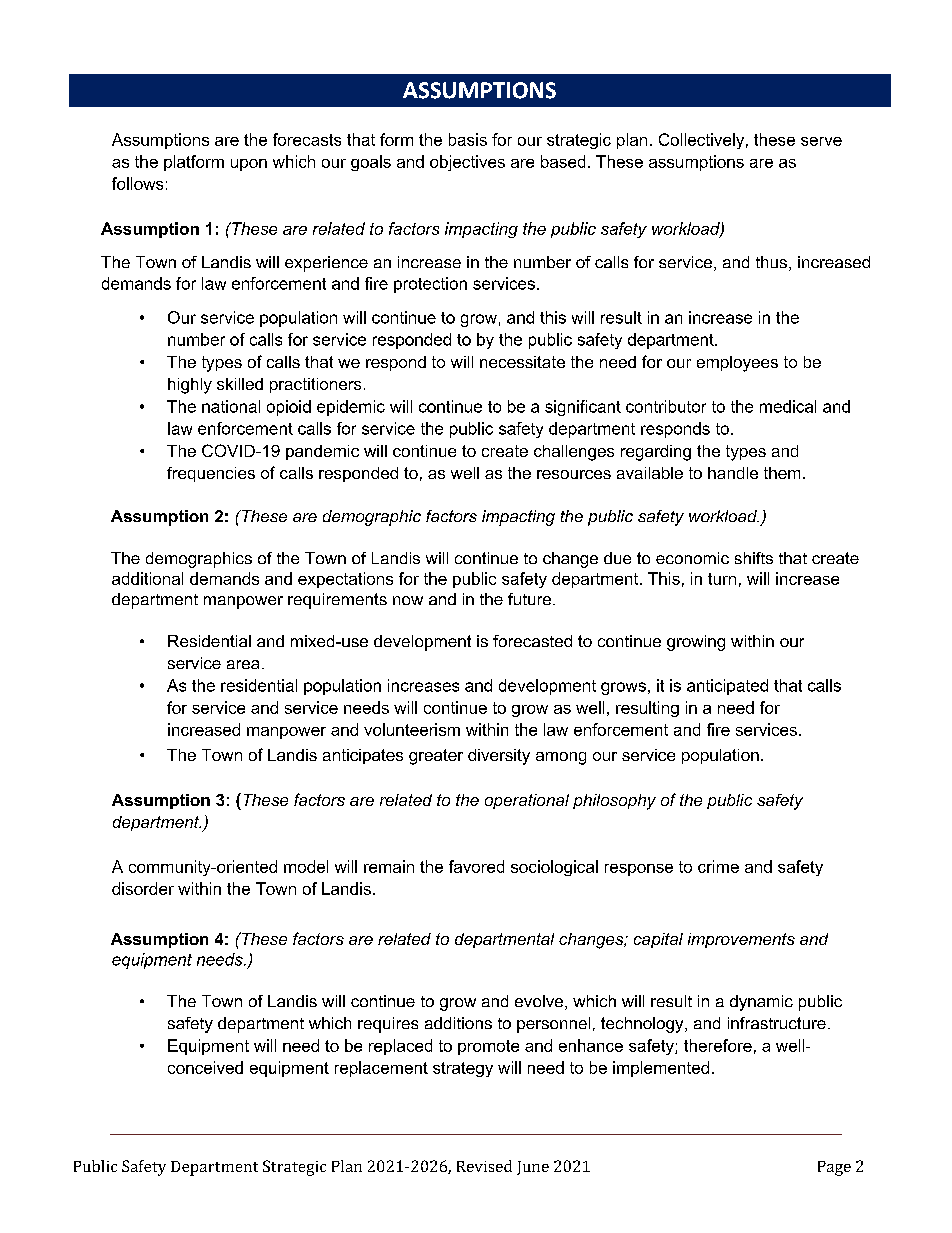 This screenshot has width=952, height=1233. What do you see at coordinates (381, 1069) in the screenshot?
I see `replacement` at bounding box center [381, 1069].
